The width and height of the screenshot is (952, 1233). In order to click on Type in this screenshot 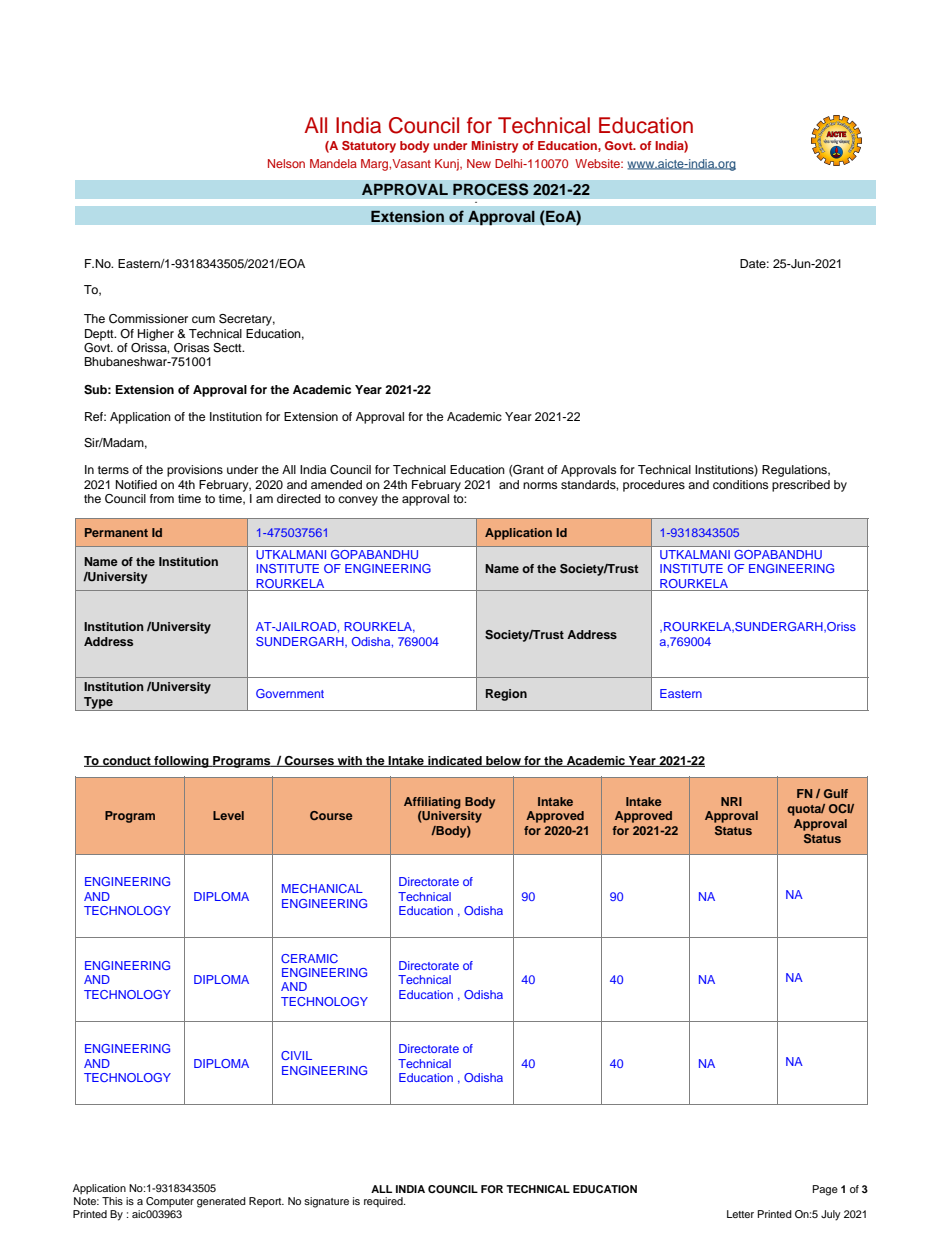, I will do `click(98, 704)`.
